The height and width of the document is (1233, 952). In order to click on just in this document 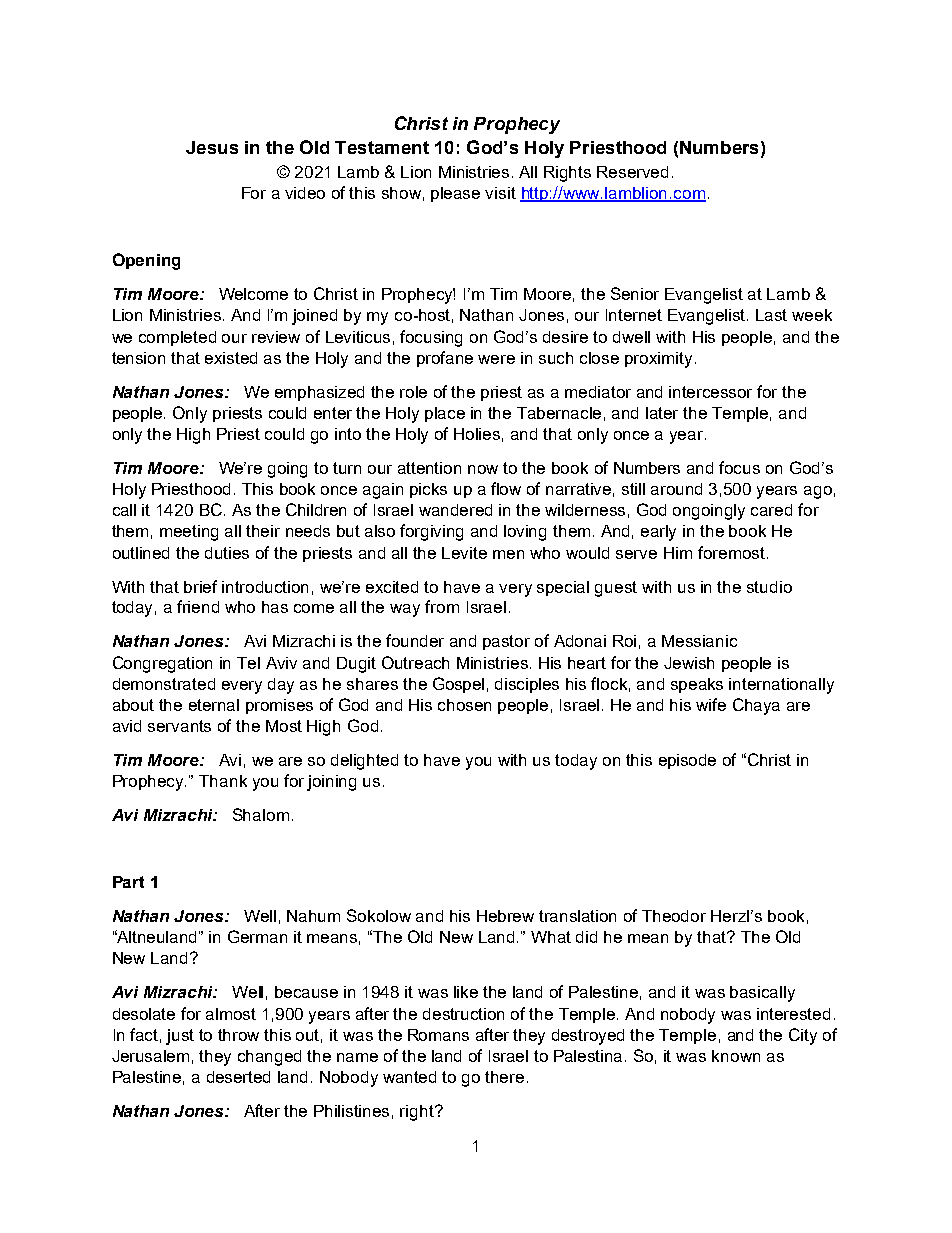, I will do `click(180, 1037)`.
